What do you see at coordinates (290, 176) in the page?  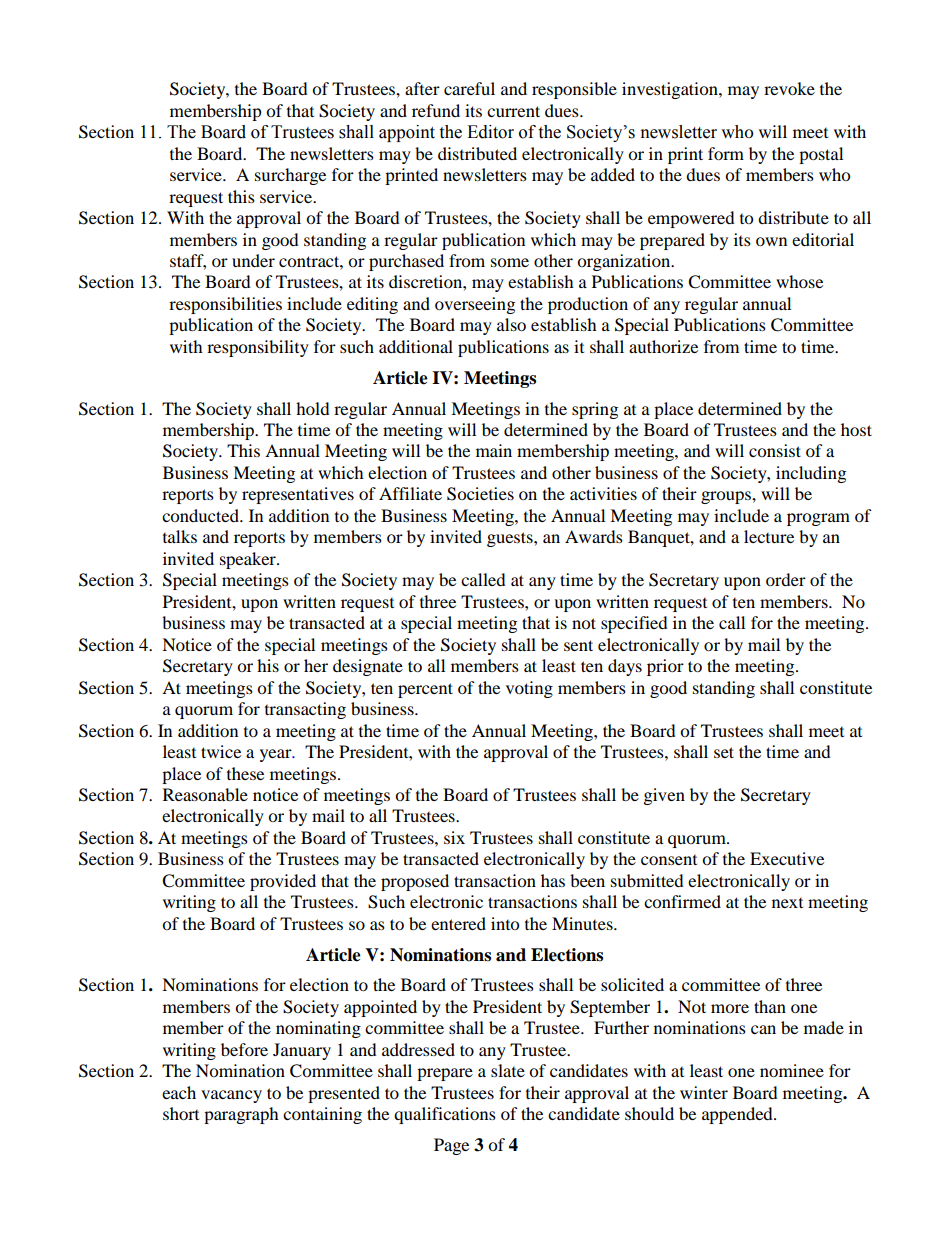 I see `surcharge` at bounding box center [290, 176].
